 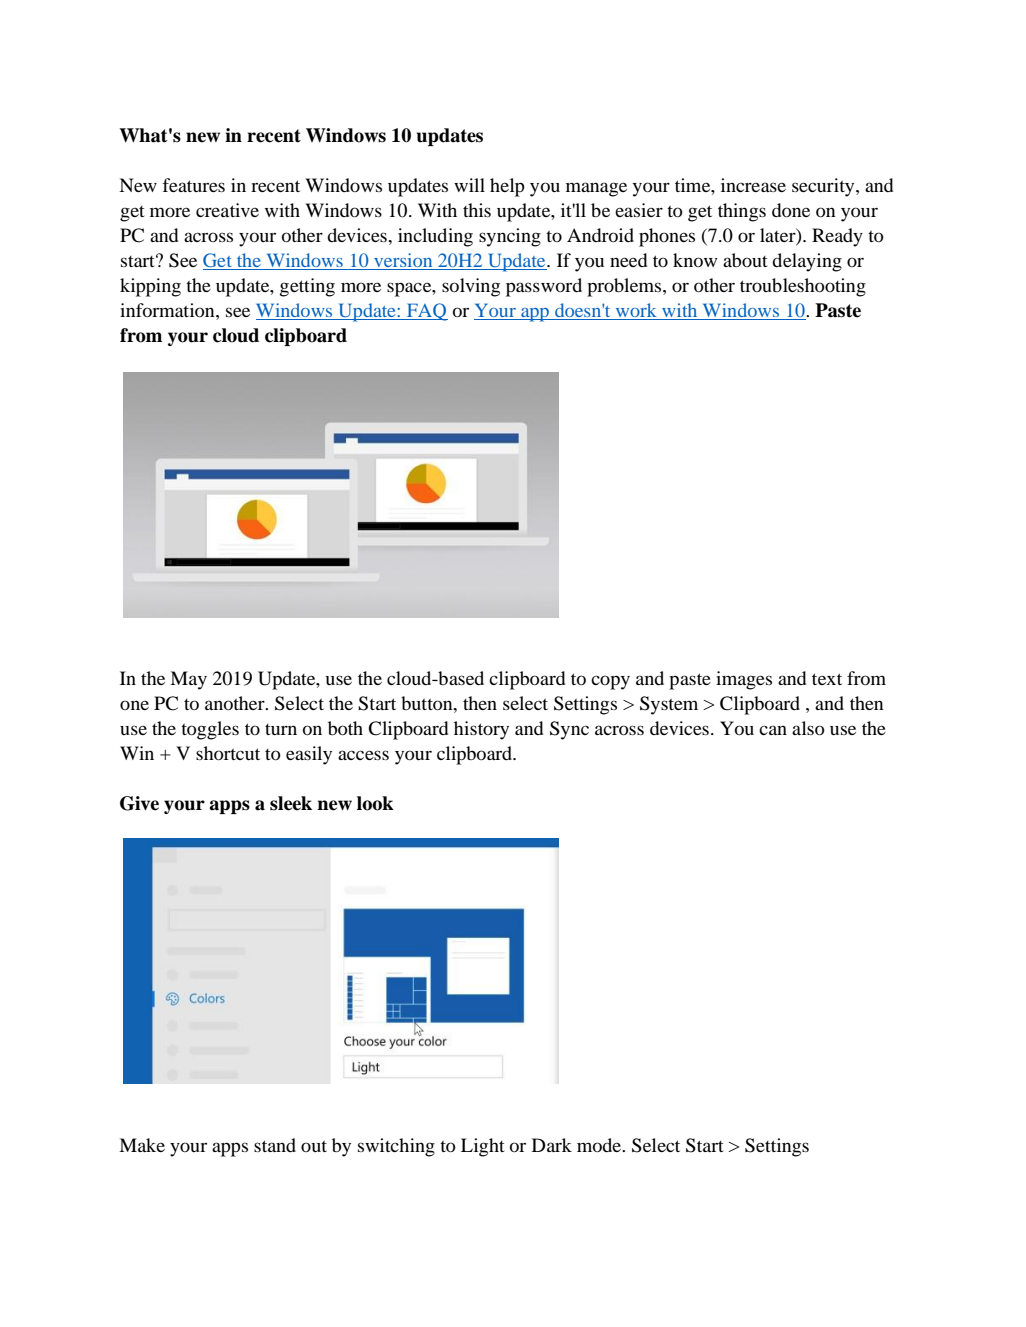 What do you see at coordinates (291, 803) in the screenshot?
I see `sleek` at bounding box center [291, 803].
